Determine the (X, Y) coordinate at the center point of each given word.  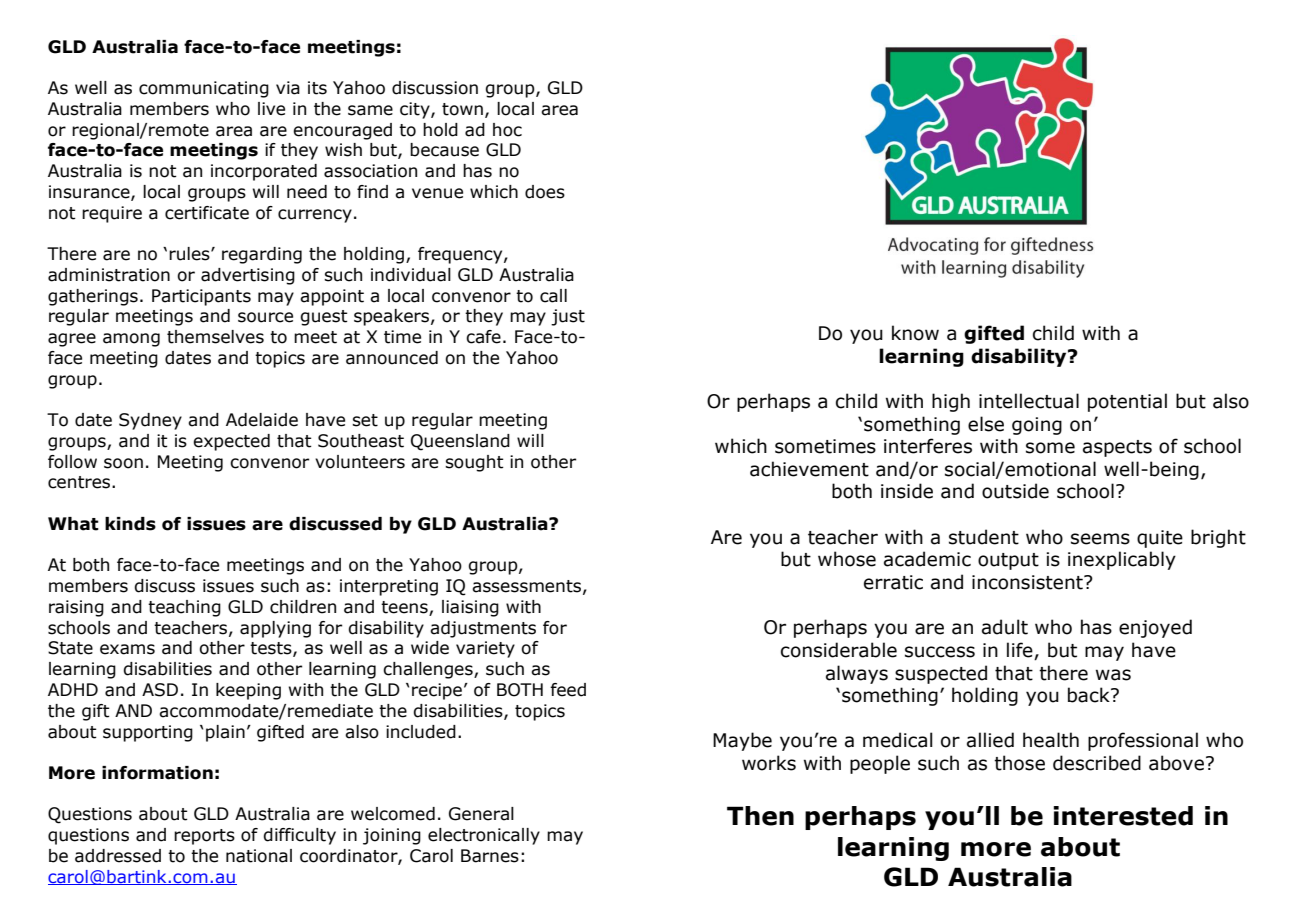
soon (123, 463)
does (545, 192)
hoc (507, 130)
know (915, 333)
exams (127, 649)
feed (568, 690)
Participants (201, 297)
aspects (1117, 448)
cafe (483, 337)
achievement (809, 469)
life (1021, 651)
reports (204, 837)
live (271, 109)
